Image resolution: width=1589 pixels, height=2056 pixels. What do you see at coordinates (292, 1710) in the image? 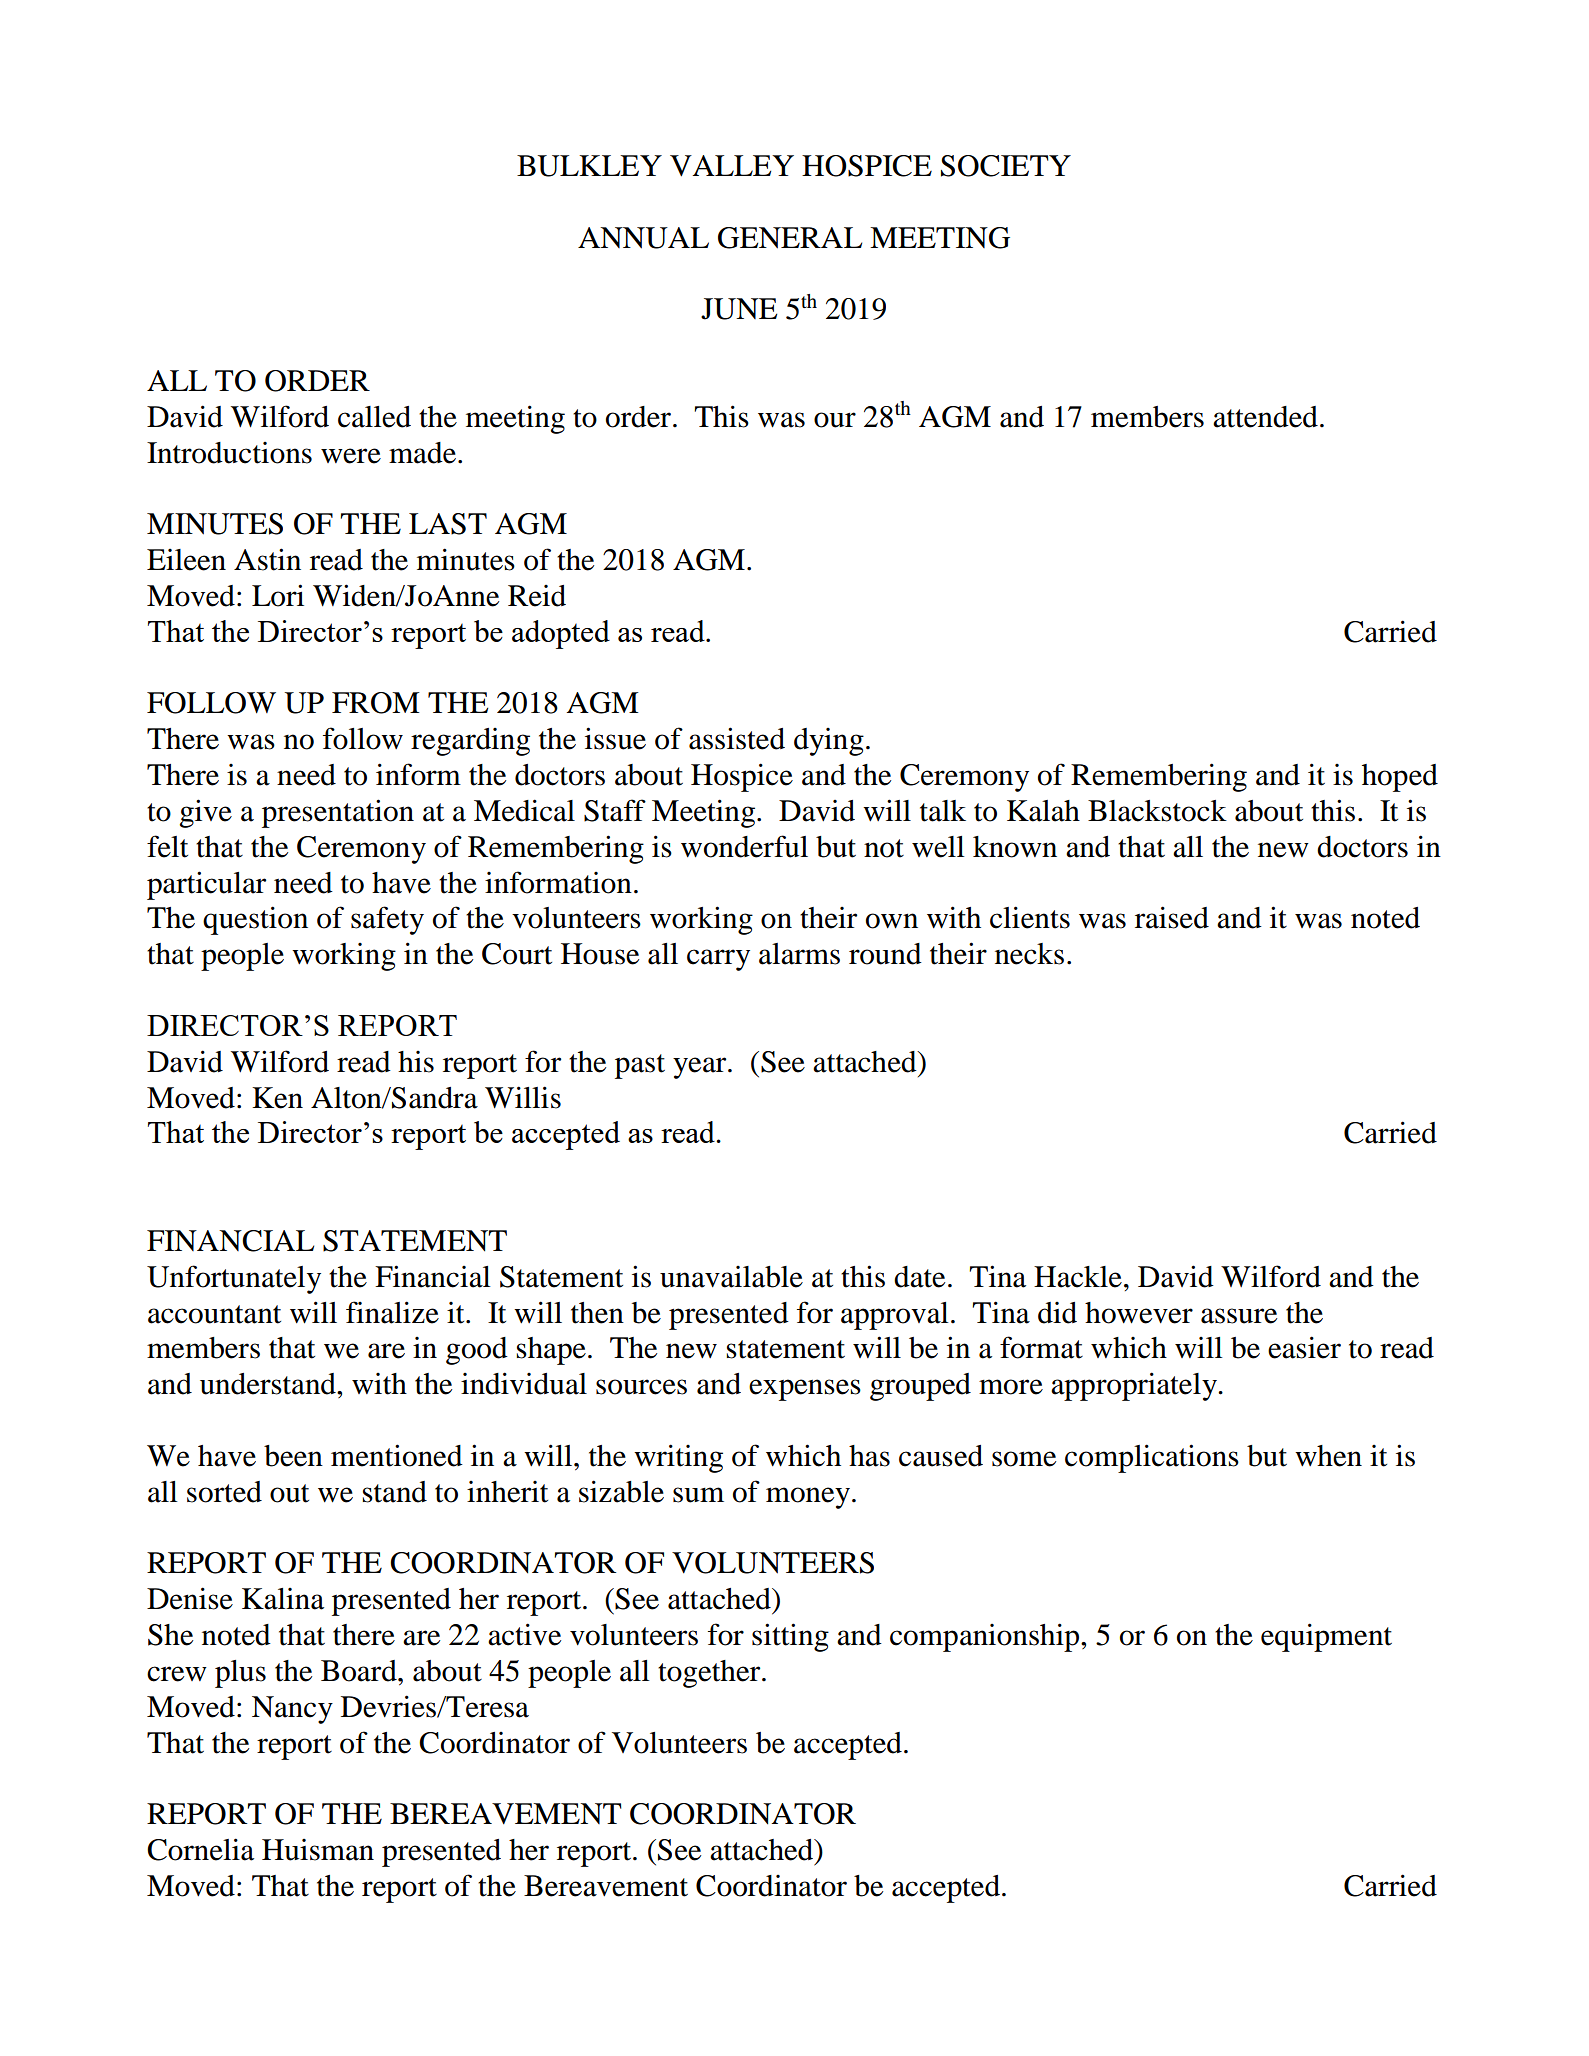
I see `Nancy` at bounding box center [292, 1710].
